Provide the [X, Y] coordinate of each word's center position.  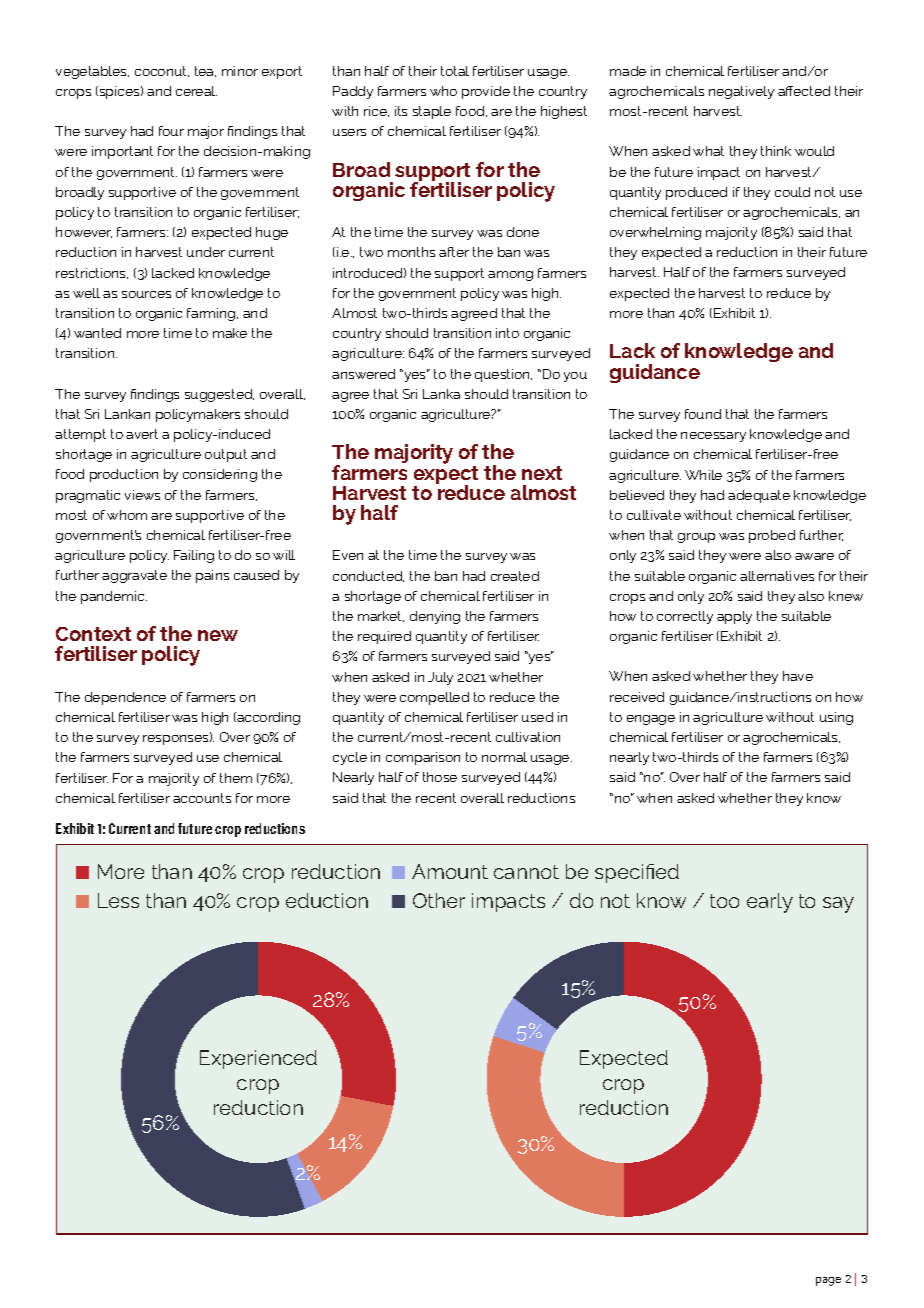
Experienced [258, 1059]
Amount [450, 871]
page [828, 1281]
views [142, 495]
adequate [759, 496]
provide [486, 92]
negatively [741, 92]
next [542, 473]
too [724, 901]
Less [118, 900]
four [171, 131]
